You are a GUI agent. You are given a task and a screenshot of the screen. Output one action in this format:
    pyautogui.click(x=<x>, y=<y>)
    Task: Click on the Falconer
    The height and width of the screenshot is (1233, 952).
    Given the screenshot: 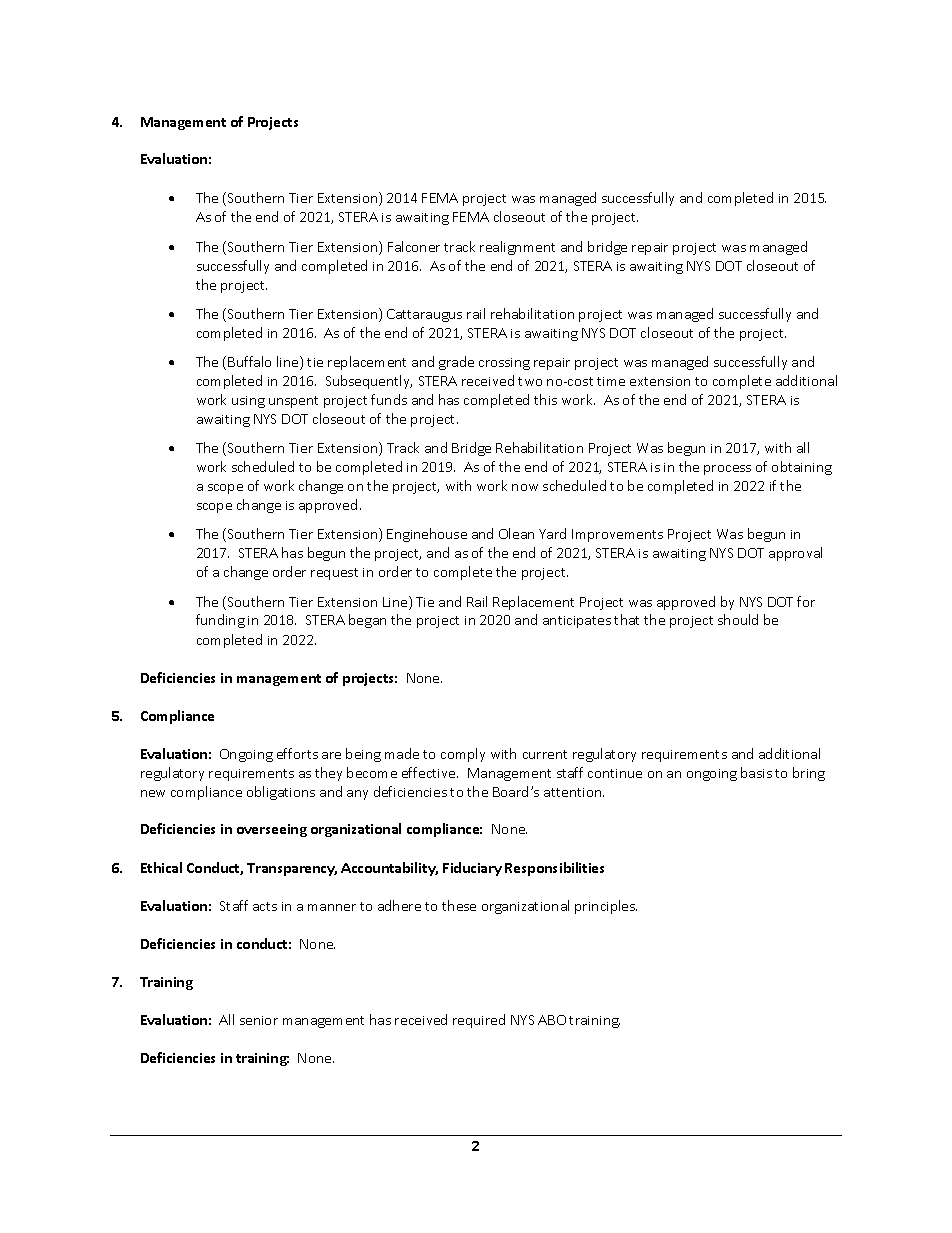 What is the action you would take?
    pyautogui.click(x=414, y=246)
